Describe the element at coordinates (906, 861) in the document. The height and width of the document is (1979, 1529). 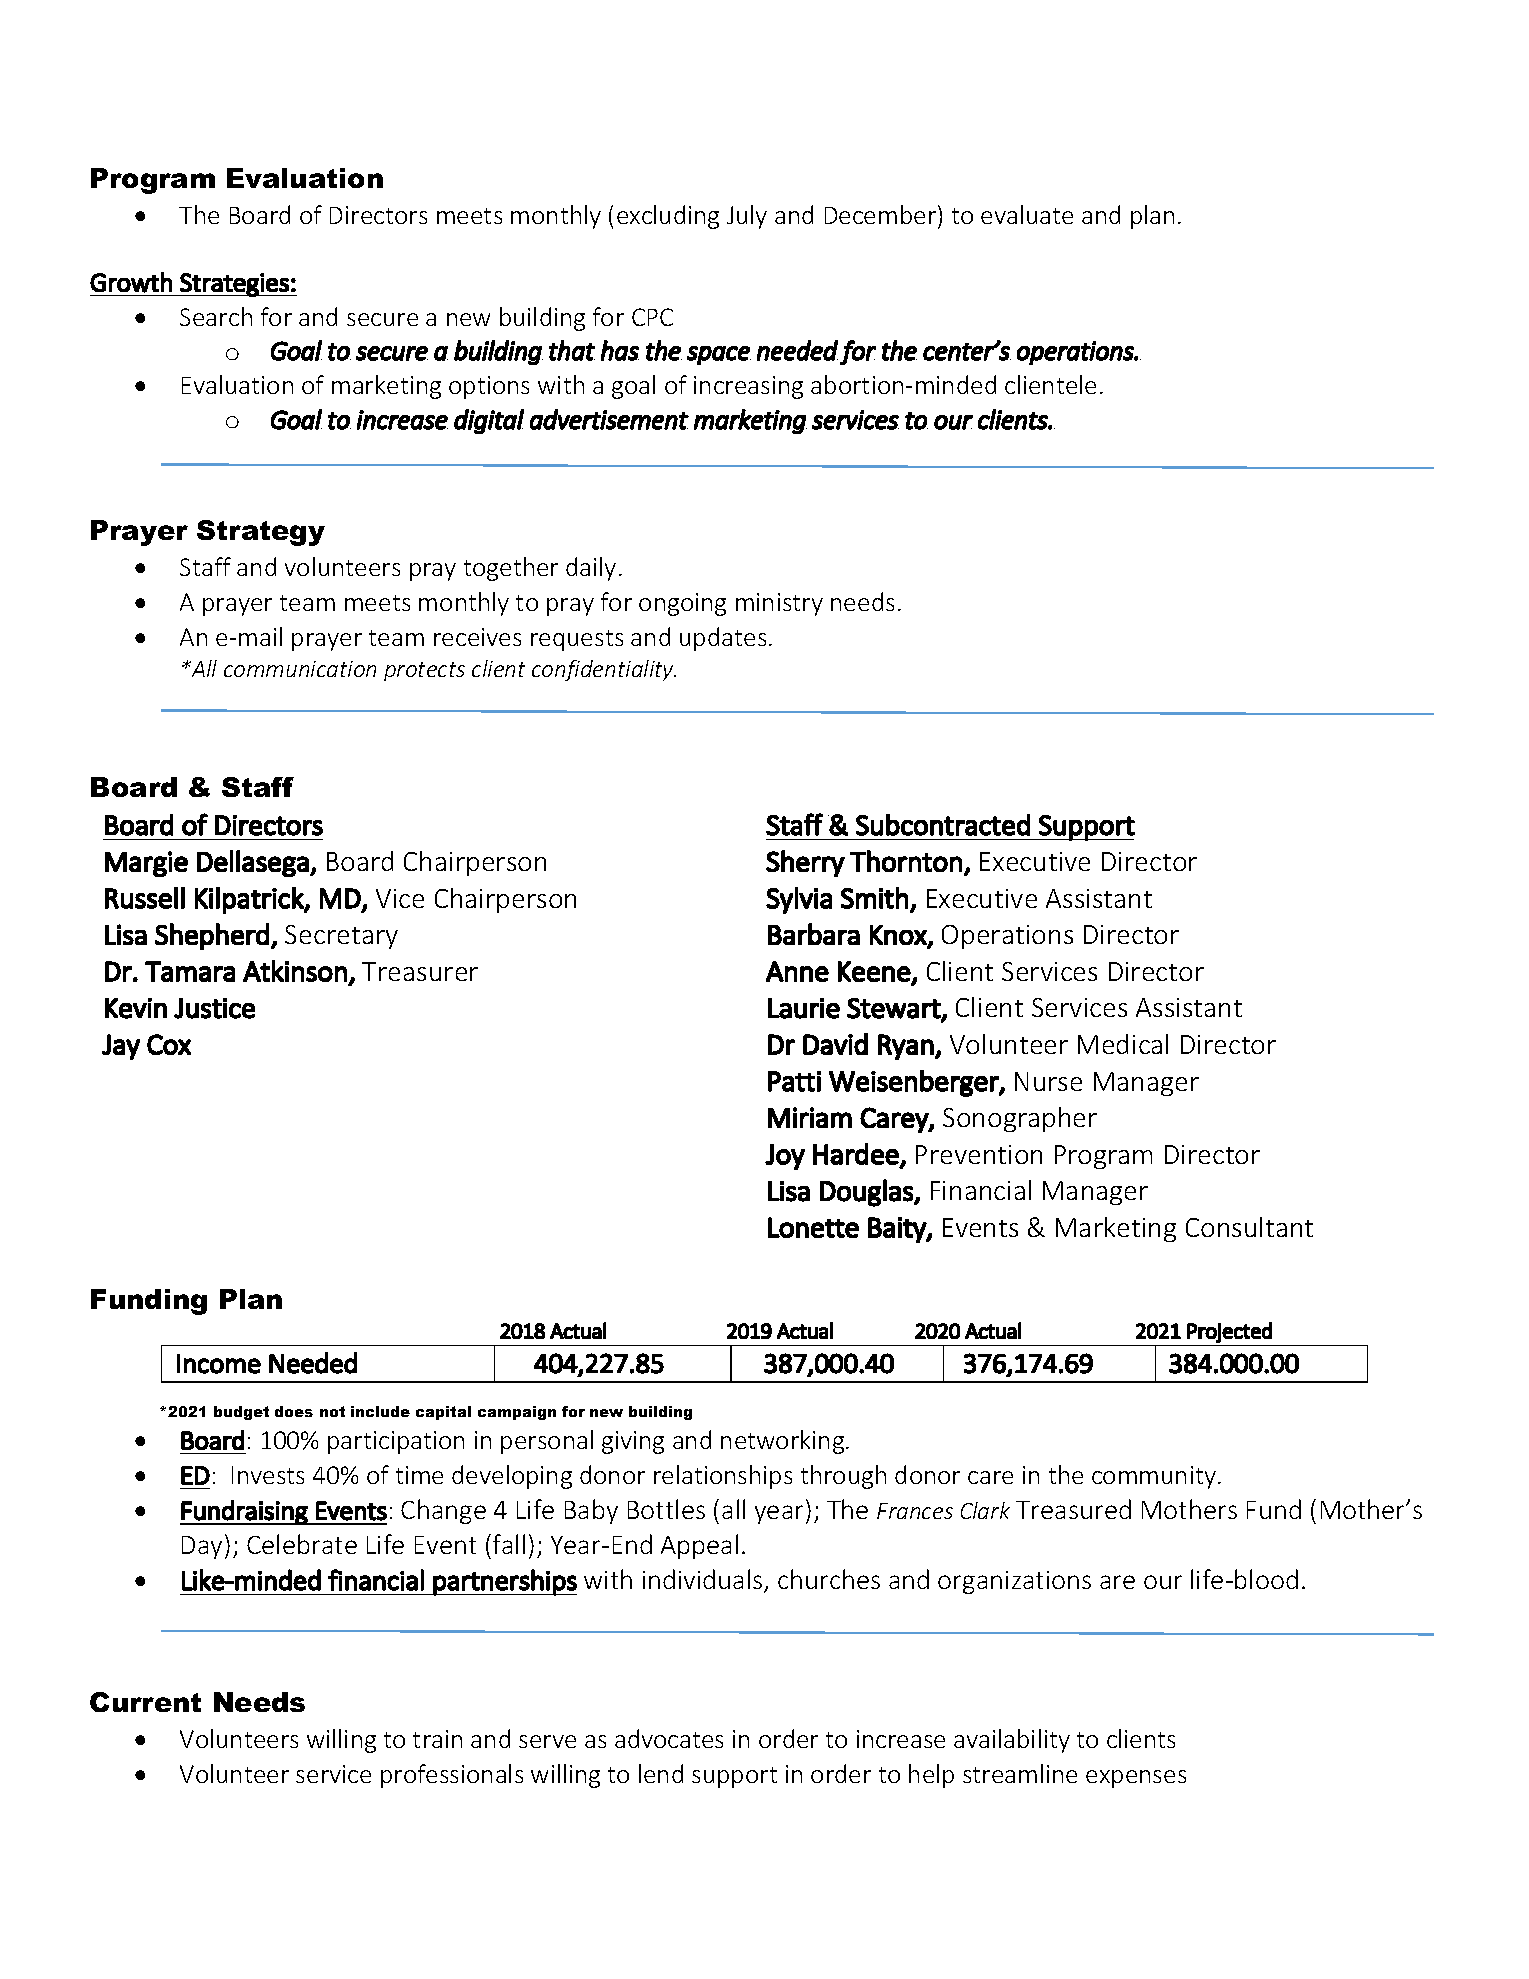
I see `Thornton` at that location.
